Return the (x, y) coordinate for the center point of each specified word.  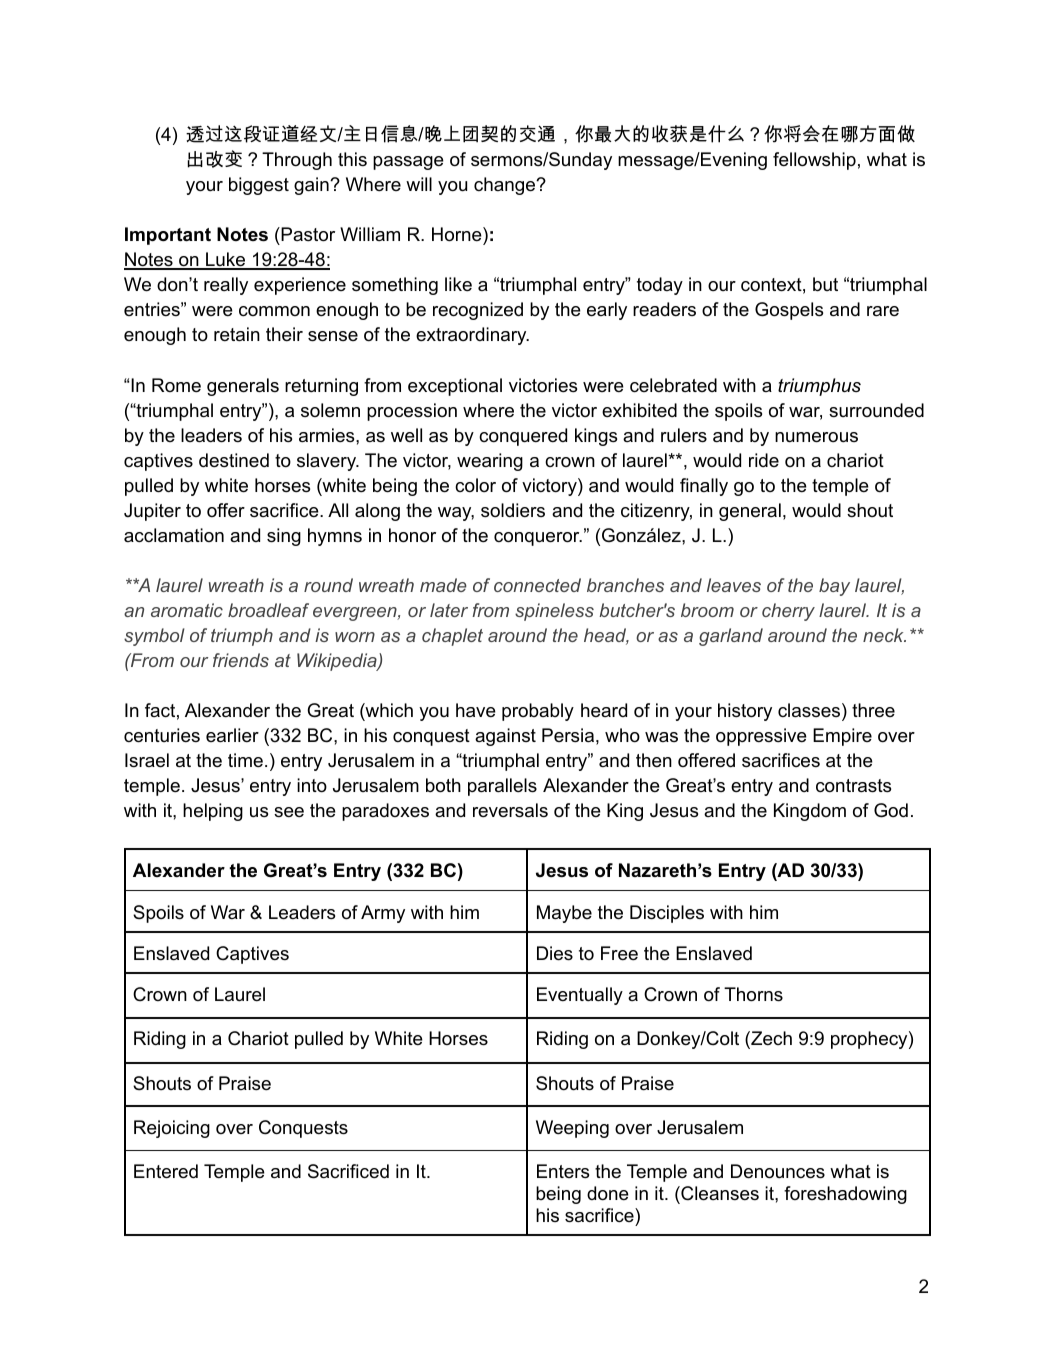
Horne (458, 234)
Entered (166, 1171)
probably (538, 712)
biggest (259, 186)
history (745, 712)
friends (241, 660)
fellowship (814, 161)
